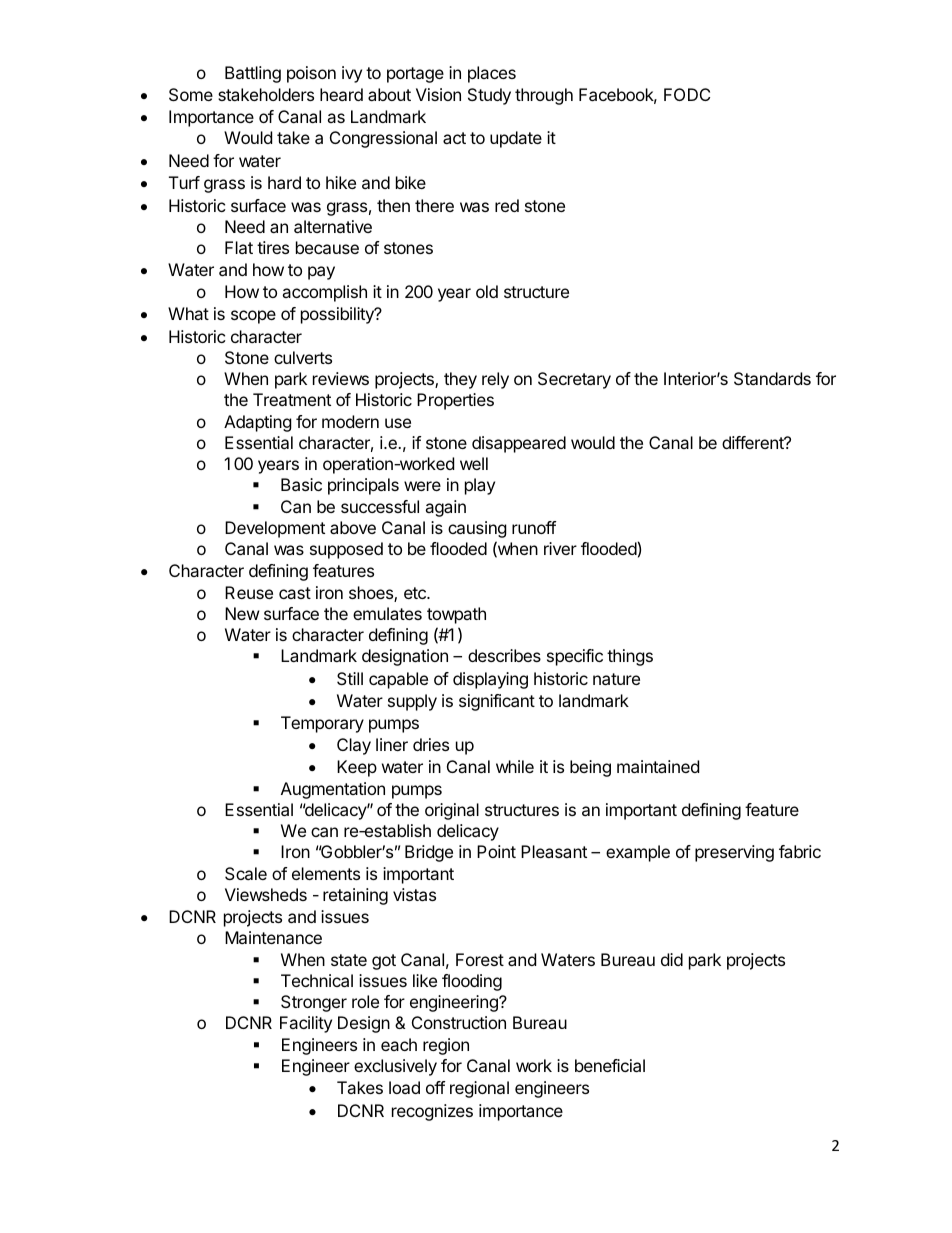 This document has width=952, height=1233. Describe the element at coordinates (258, 423) in the document. I see `Adapting` at that location.
